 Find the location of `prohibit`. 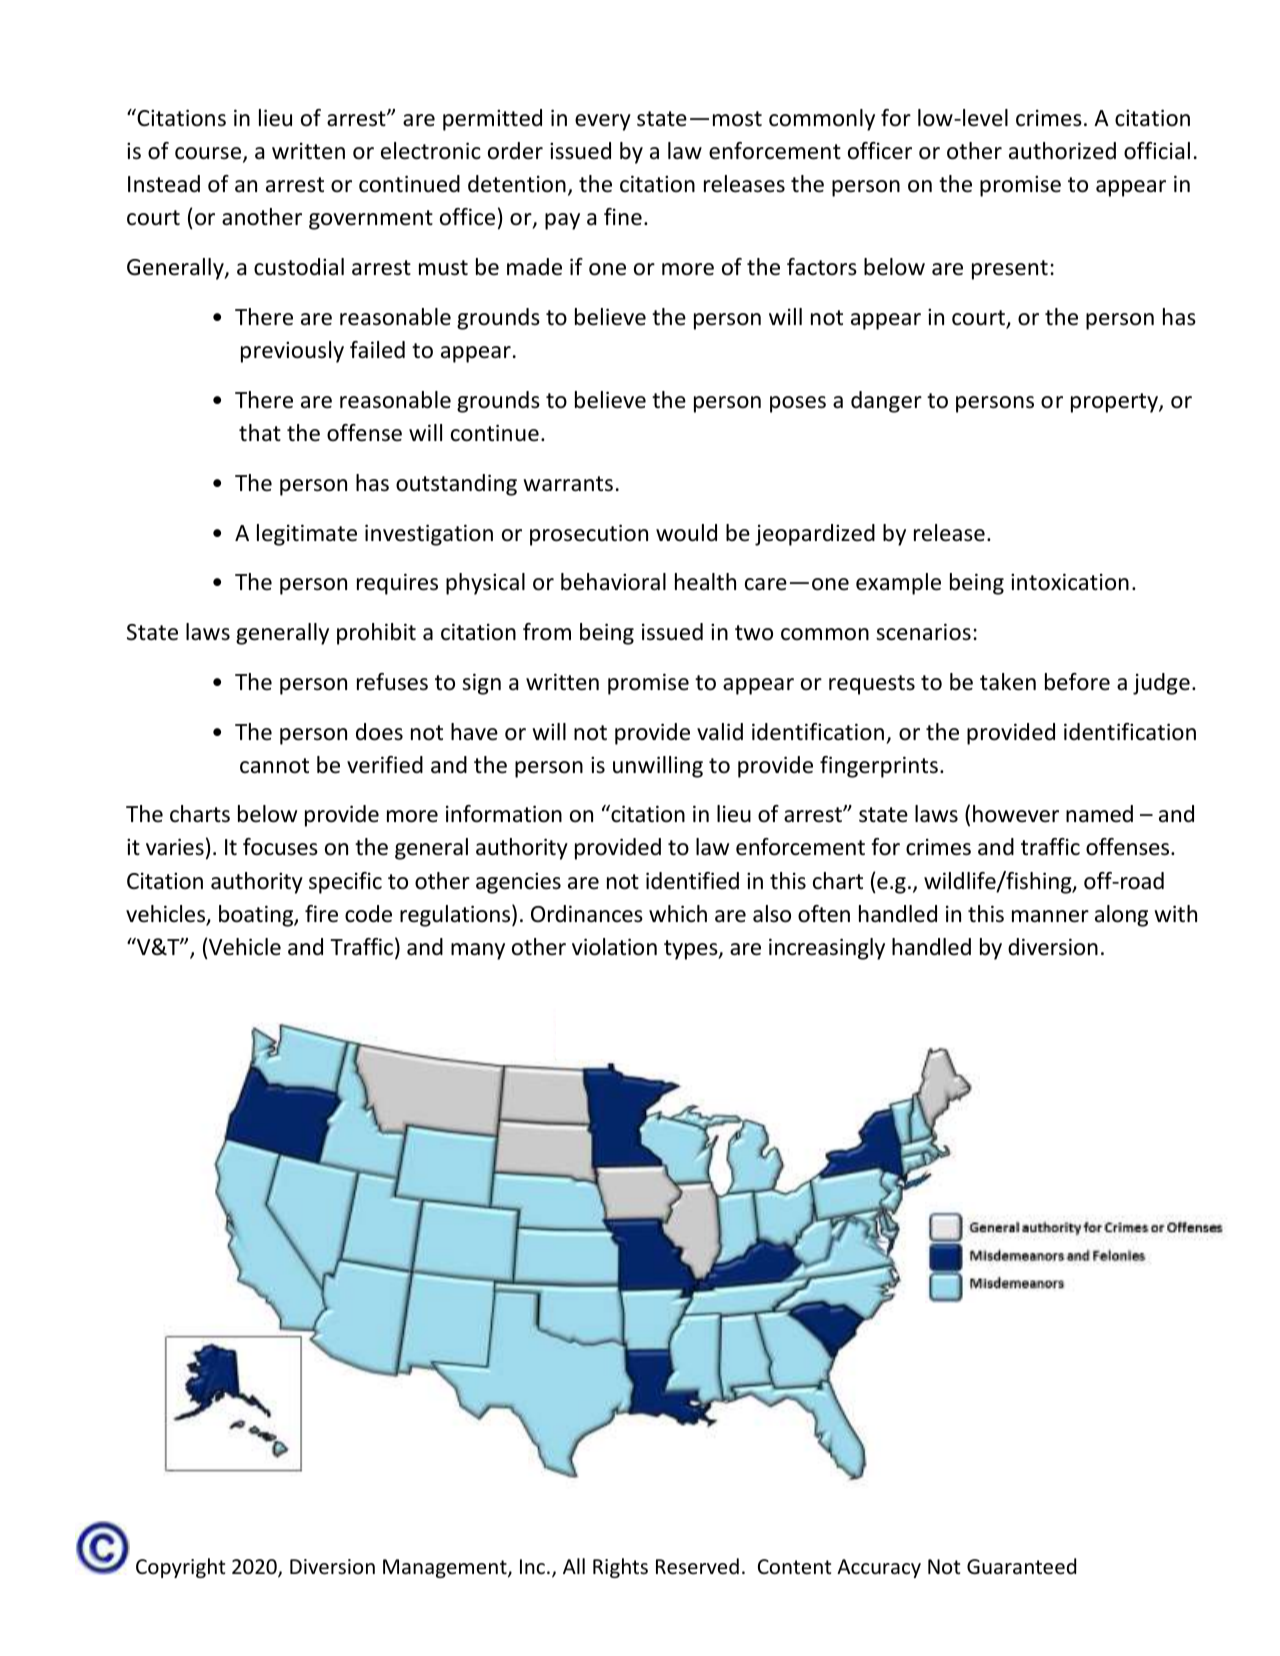

prohibit is located at coordinates (376, 634).
